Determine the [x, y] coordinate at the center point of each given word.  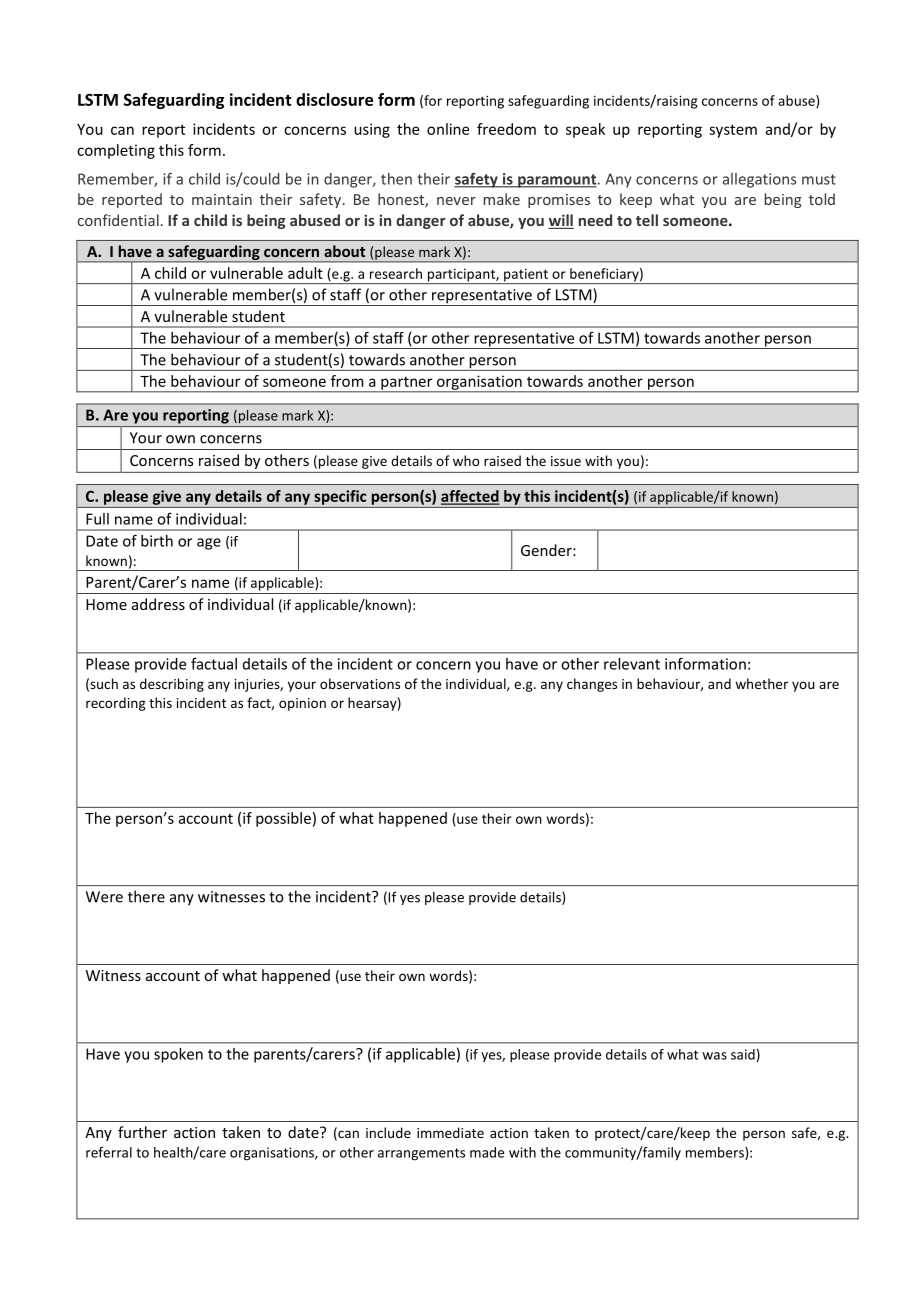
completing [116, 151]
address [158, 604]
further [142, 1132]
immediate [450, 1132]
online [448, 129]
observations [360, 683]
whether [761, 683]
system [733, 131]
